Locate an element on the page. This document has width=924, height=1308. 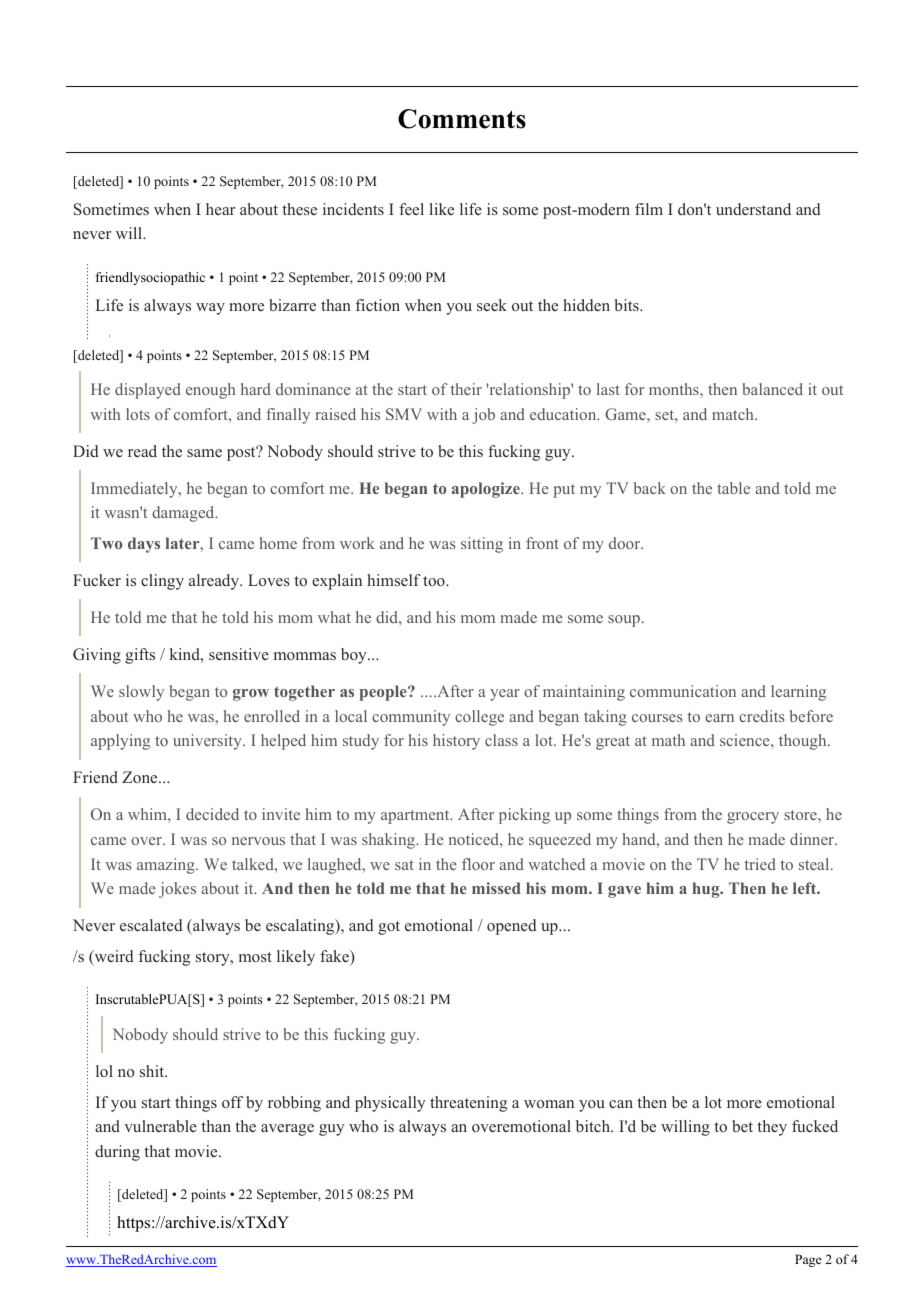
understand is located at coordinates (753, 209).
